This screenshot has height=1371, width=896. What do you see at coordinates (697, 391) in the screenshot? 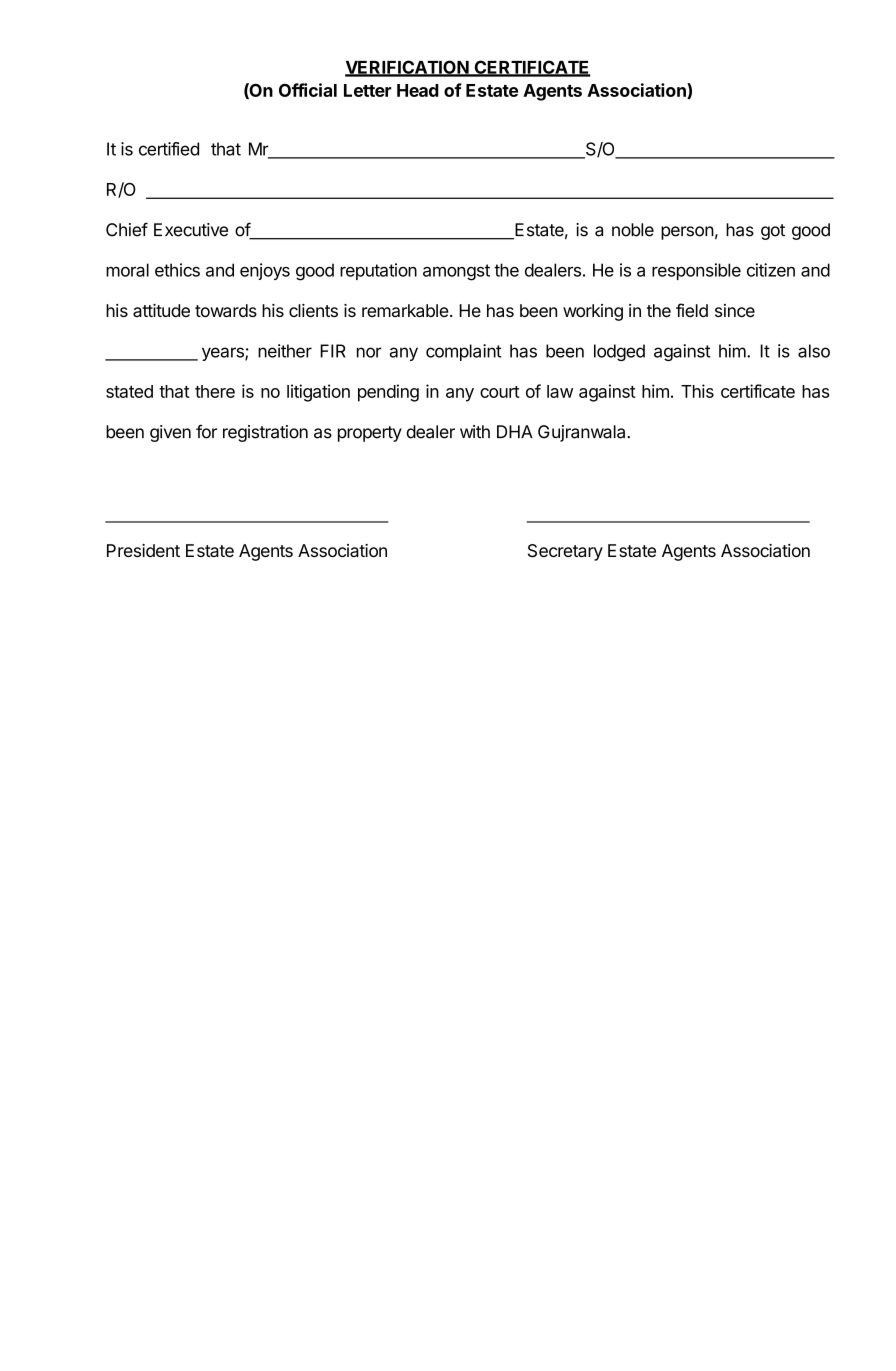
I see `This` at bounding box center [697, 391].
